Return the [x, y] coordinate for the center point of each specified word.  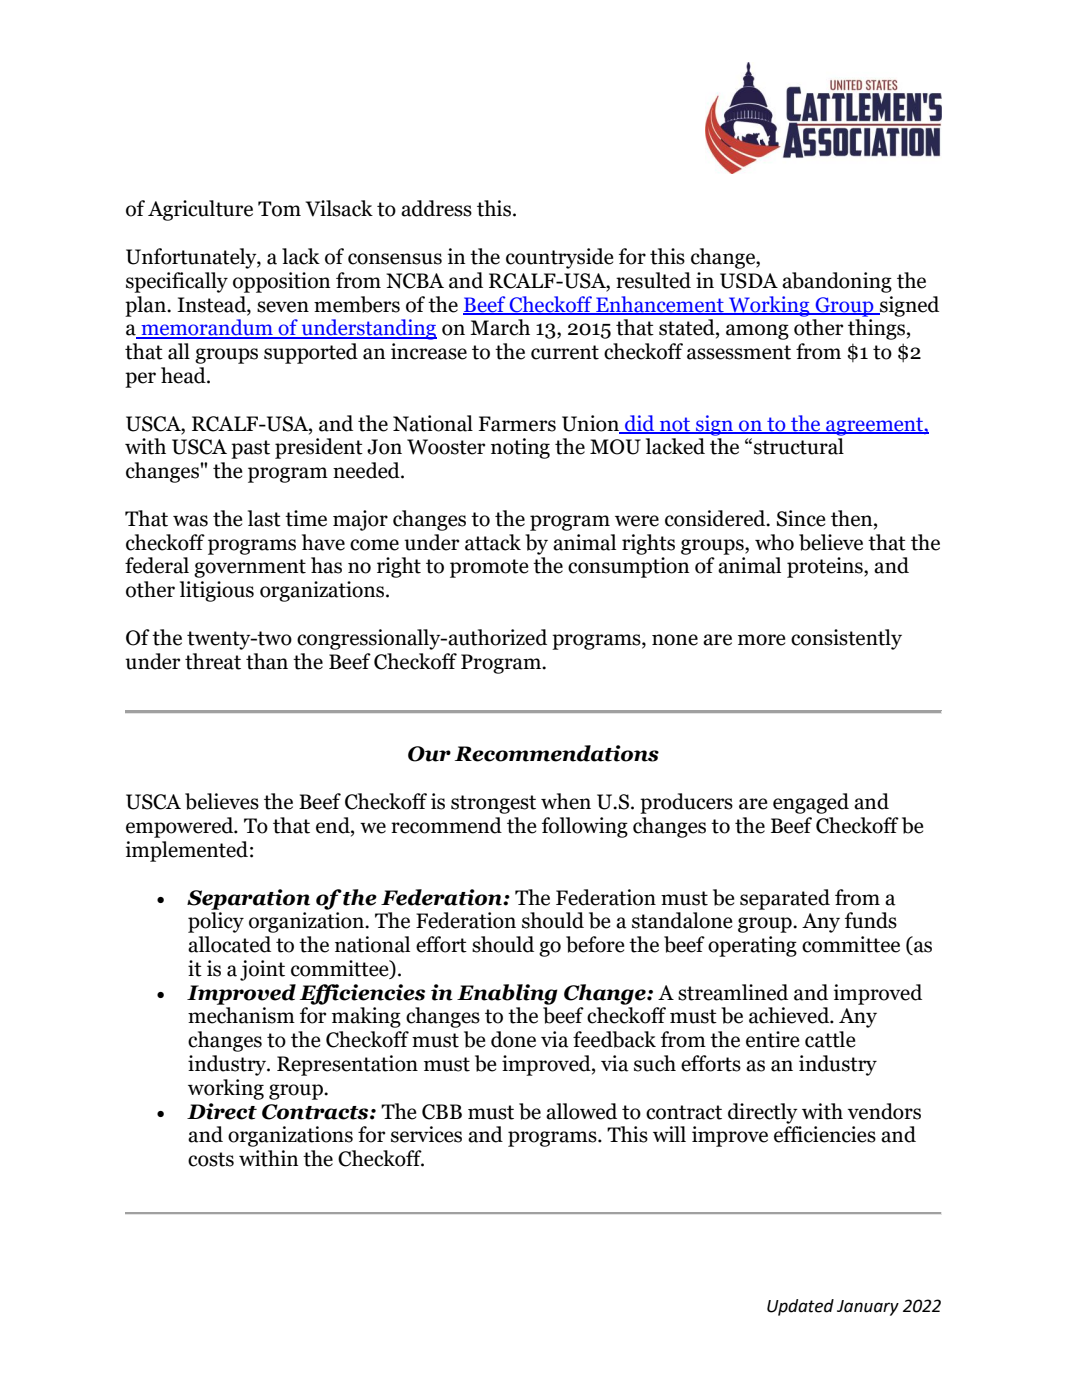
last [264, 518]
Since [801, 518]
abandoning [837, 282]
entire [772, 1039]
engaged [811, 803]
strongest [493, 804]
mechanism [241, 1015]
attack [493, 542]
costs [211, 1159]
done [513, 1039]
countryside [559, 258]
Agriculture [200, 210]
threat [213, 661]
